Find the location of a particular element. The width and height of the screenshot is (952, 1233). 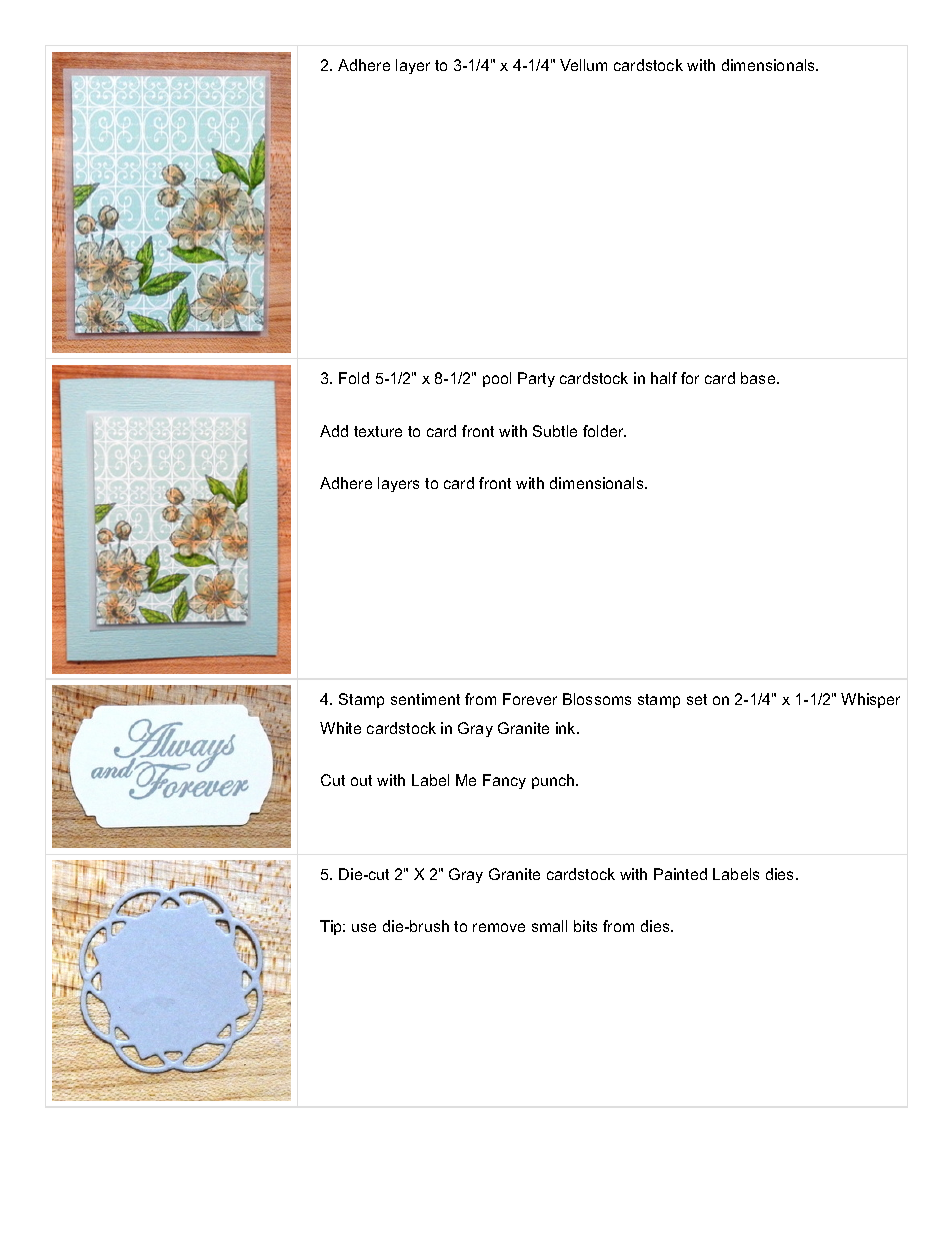

Vellum is located at coordinates (583, 65).
